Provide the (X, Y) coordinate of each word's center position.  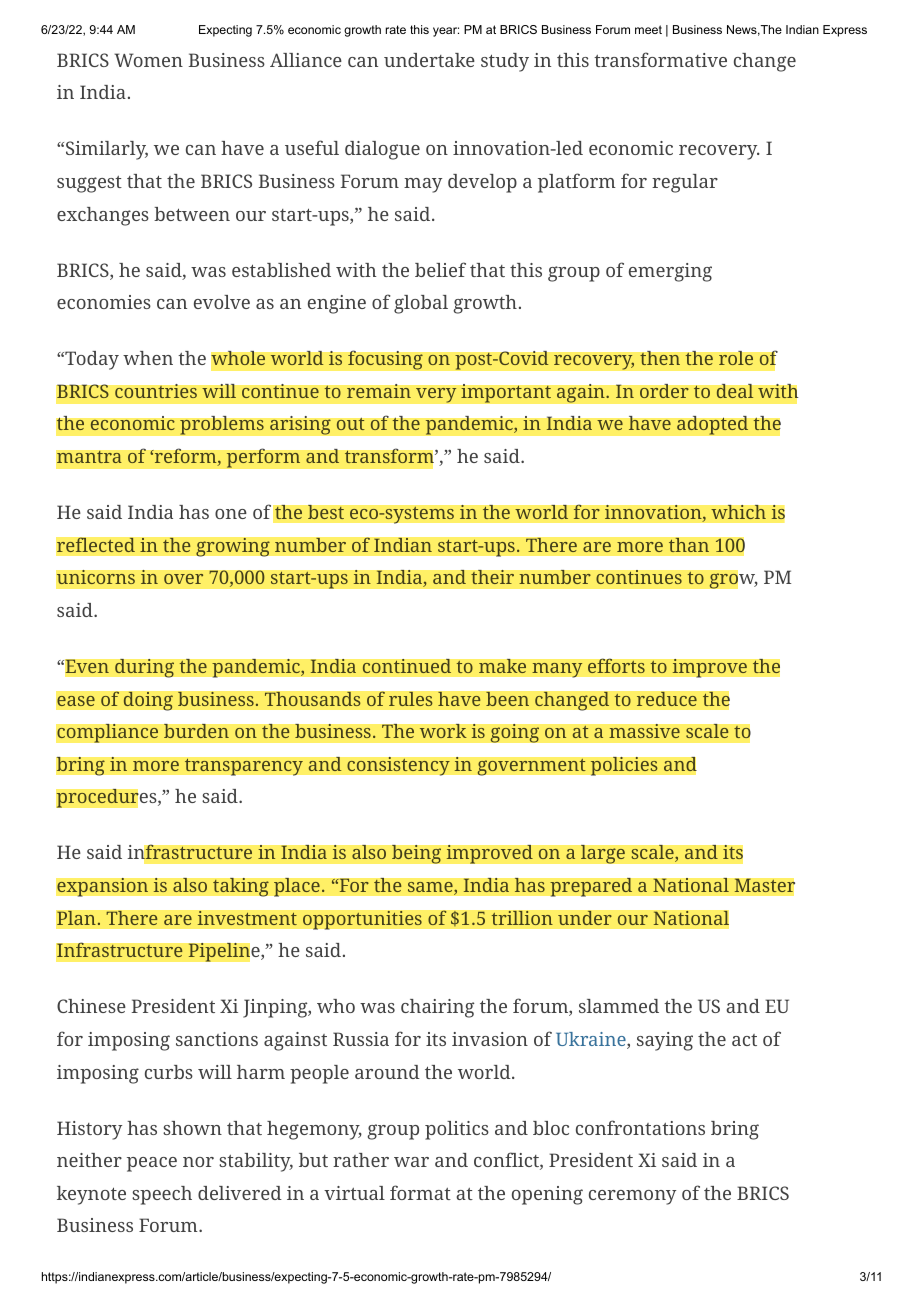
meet (648, 29)
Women (148, 60)
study (505, 62)
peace (152, 1164)
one (231, 514)
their (492, 577)
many (557, 670)
